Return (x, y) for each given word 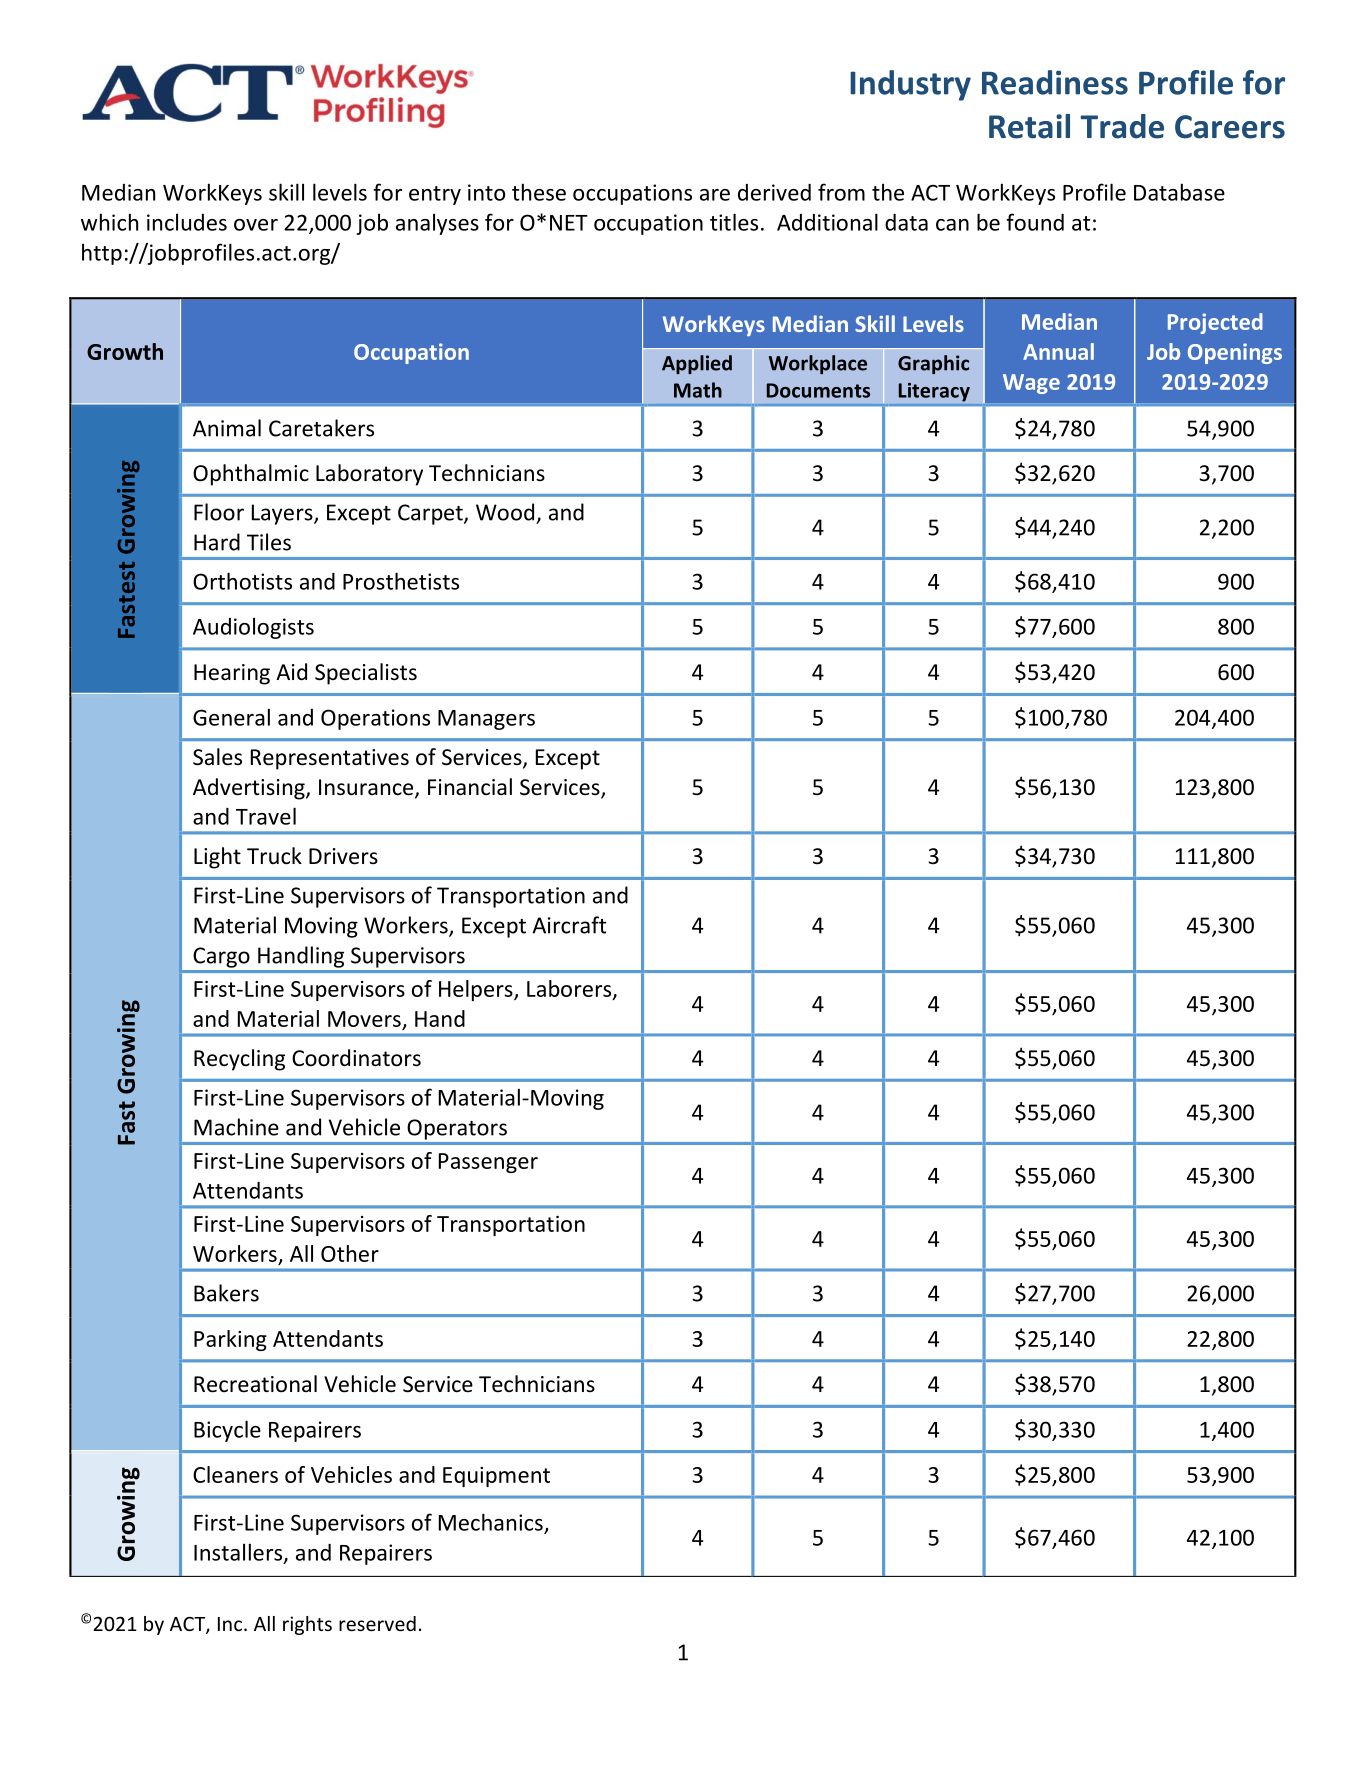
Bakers (226, 1293)
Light (217, 858)
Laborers (570, 989)
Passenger (488, 1163)
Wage (1031, 384)
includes (187, 222)
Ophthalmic (251, 475)
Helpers (477, 990)
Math (698, 390)
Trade (1122, 126)
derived (774, 192)
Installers (239, 1553)
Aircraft (569, 925)
